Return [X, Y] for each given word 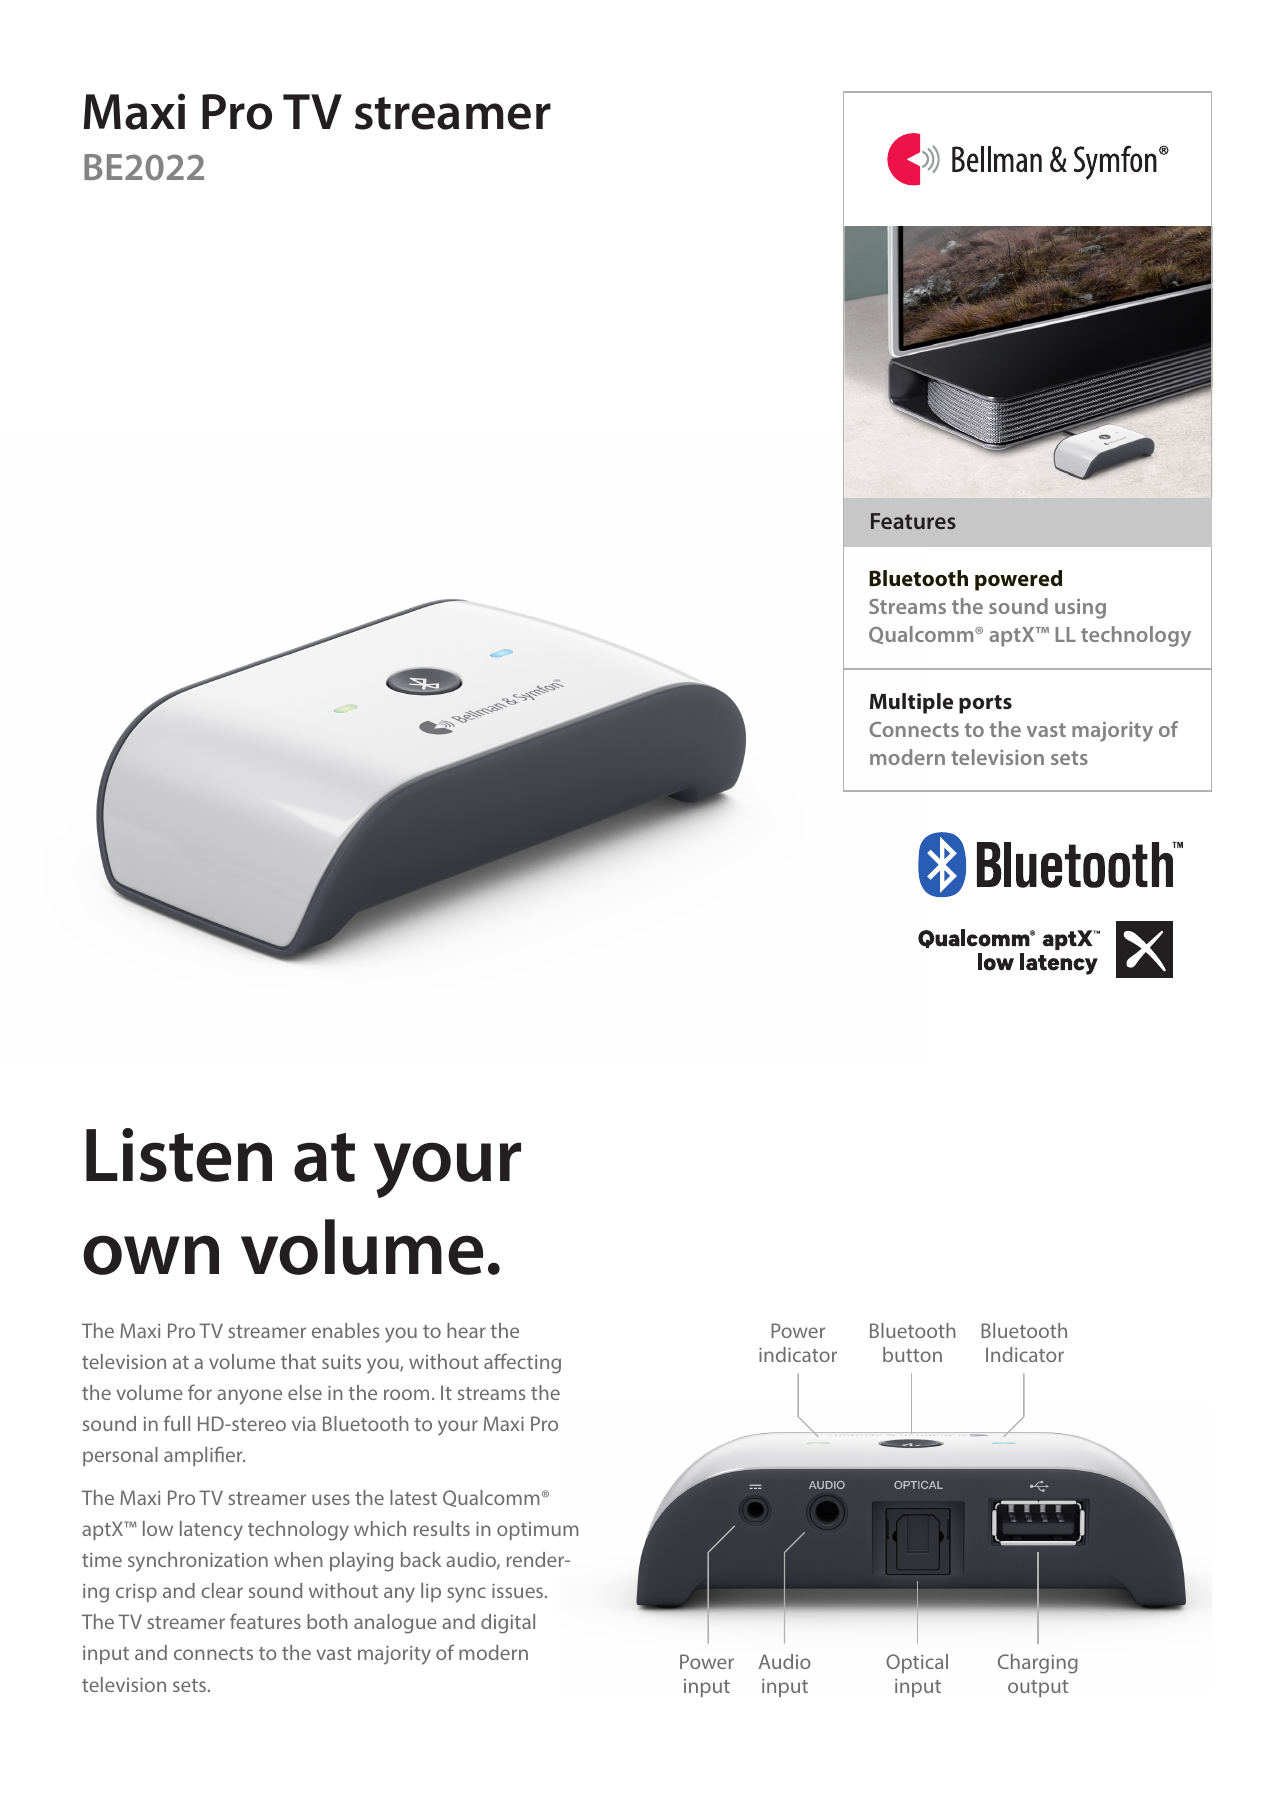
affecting [522, 1363]
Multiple [911, 703]
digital [508, 1624]
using [1080, 608]
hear [466, 1330]
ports [985, 704]
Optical [917, 1663]
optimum [538, 1531]
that [298, 1361]
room [406, 1394]
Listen [179, 1155]
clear [222, 1590]
